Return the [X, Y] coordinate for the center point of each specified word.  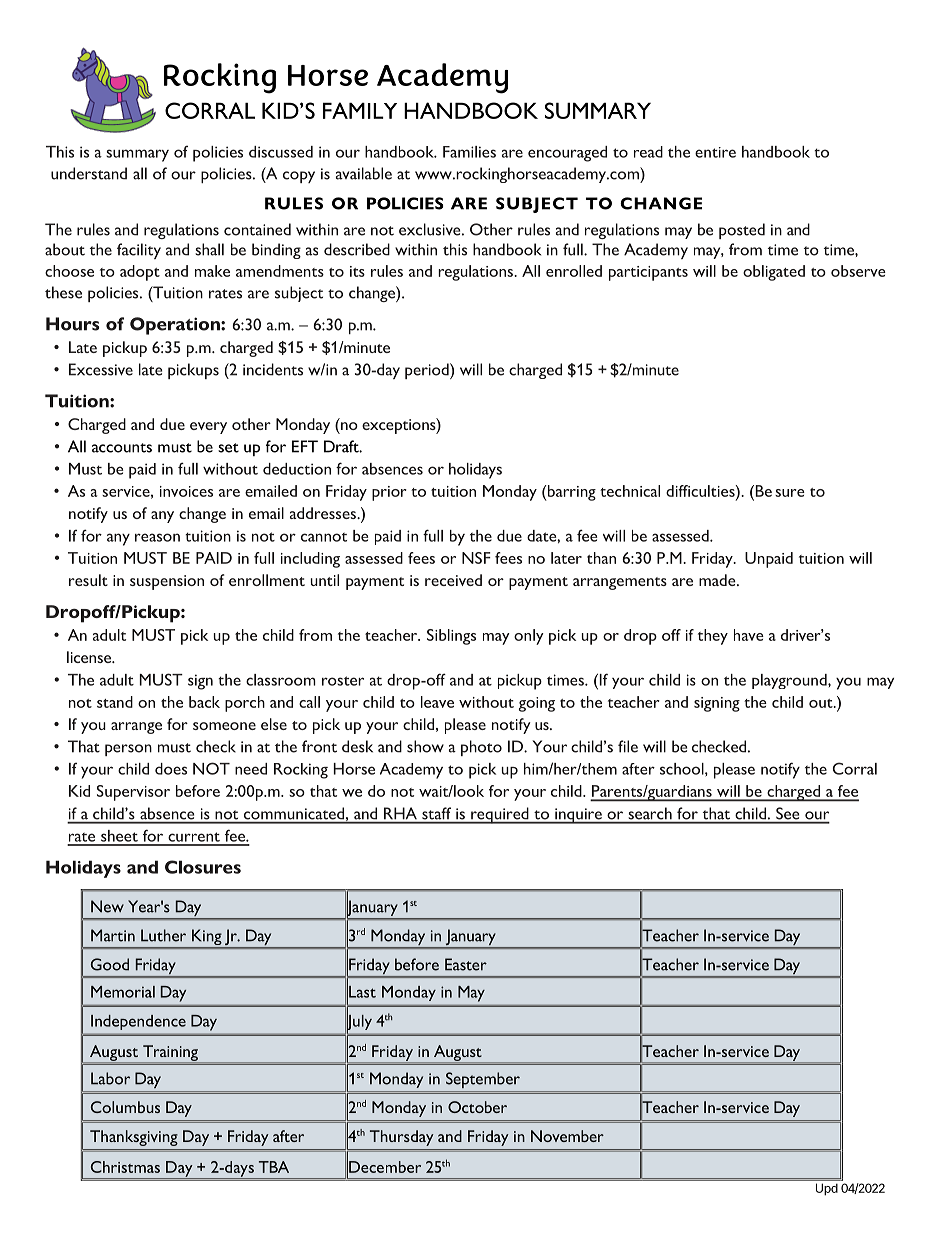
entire [715, 152]
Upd [827, 1189]
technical [630, 491]
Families [469, 152]
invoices [186, 491]
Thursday [401, 1138]
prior [389, 493]
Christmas [125, 1167]
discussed [281, 152]
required [500, 815]
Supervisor [133, 793]
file [628, 746]
